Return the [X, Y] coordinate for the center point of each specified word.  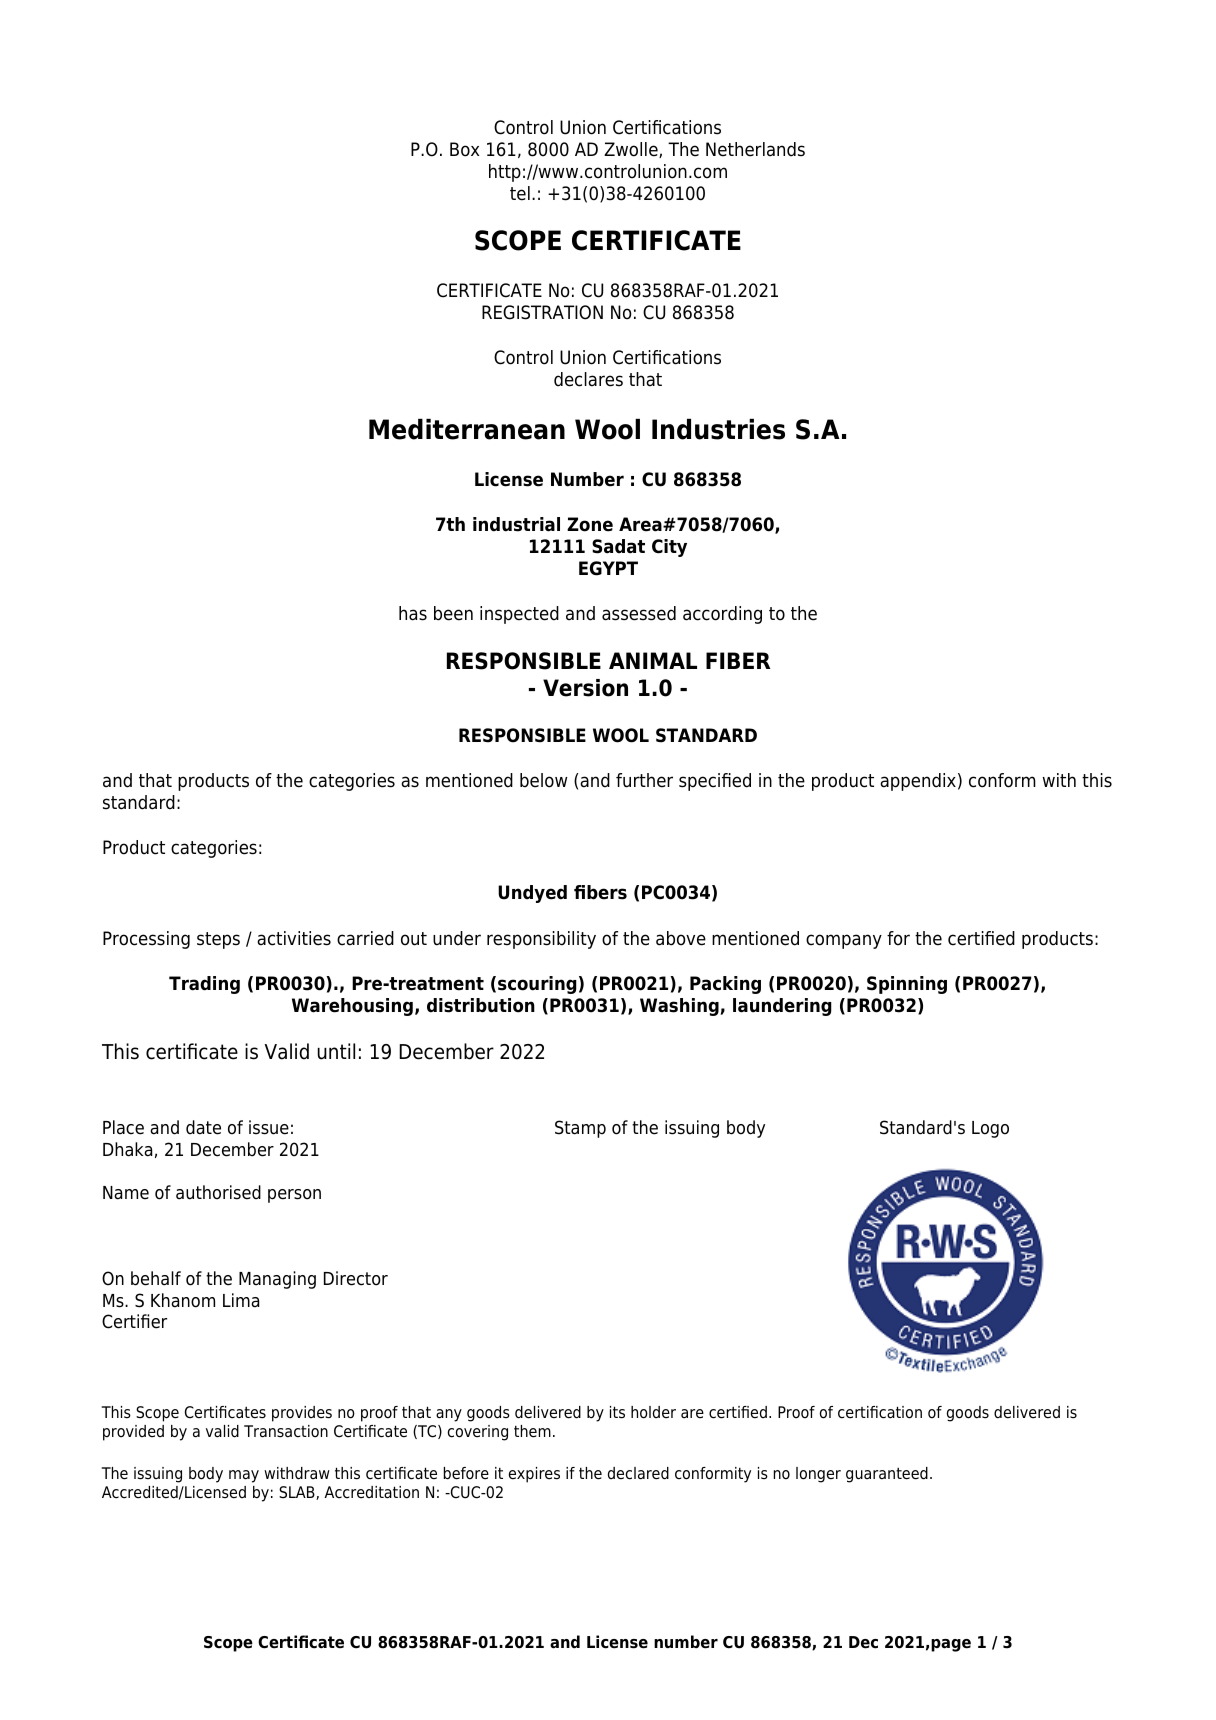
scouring [537, 985]
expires [534, 1475]
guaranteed [887, 1475]
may [244, 1476]
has [413, 613]
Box [464, 149]
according [722, 615]
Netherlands [755, 149]
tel [520, 193]
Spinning [907, 985]
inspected [519, 615]
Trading [204, 985]
